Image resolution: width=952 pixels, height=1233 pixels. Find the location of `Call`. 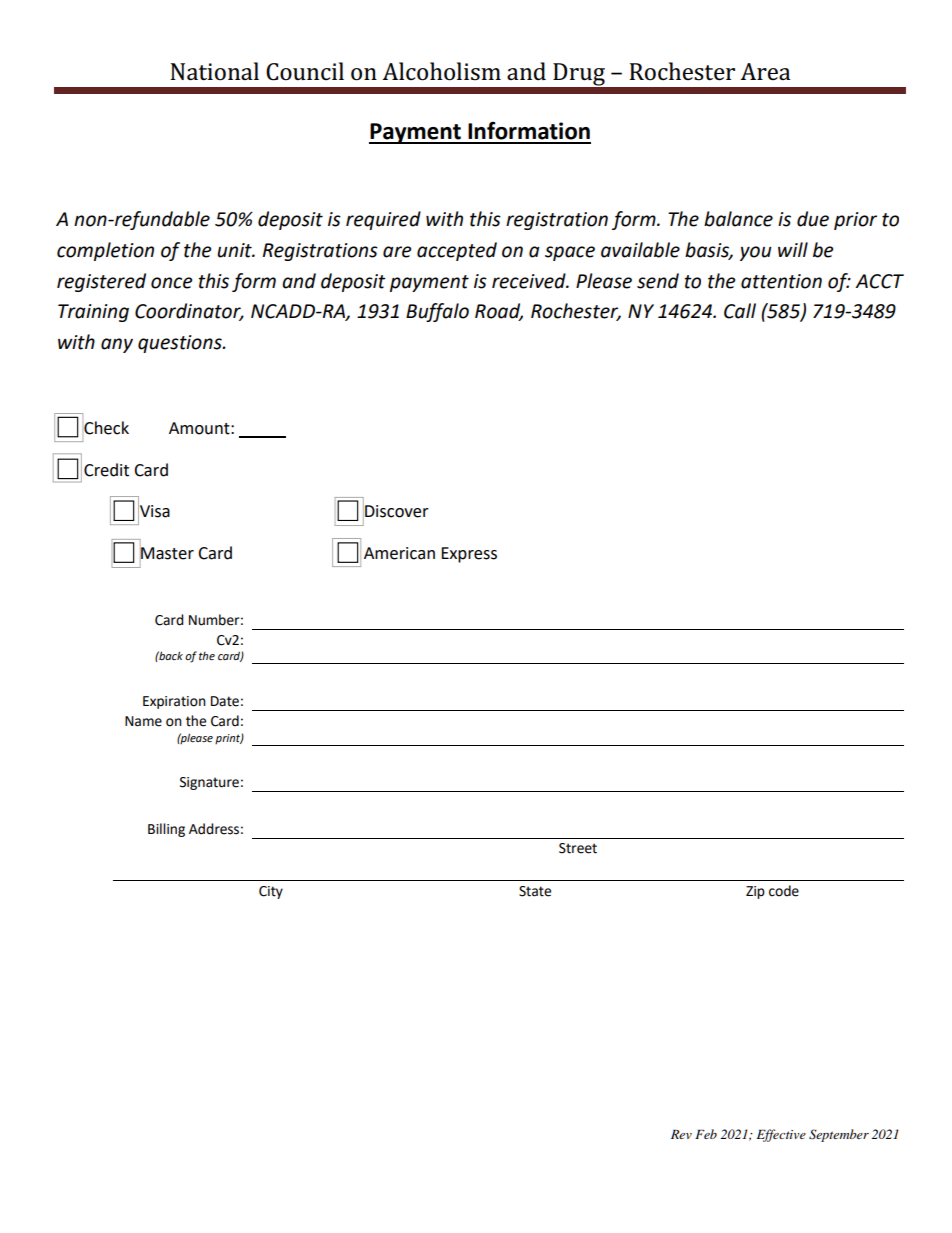

Call is located at coordinates (740, 311).
